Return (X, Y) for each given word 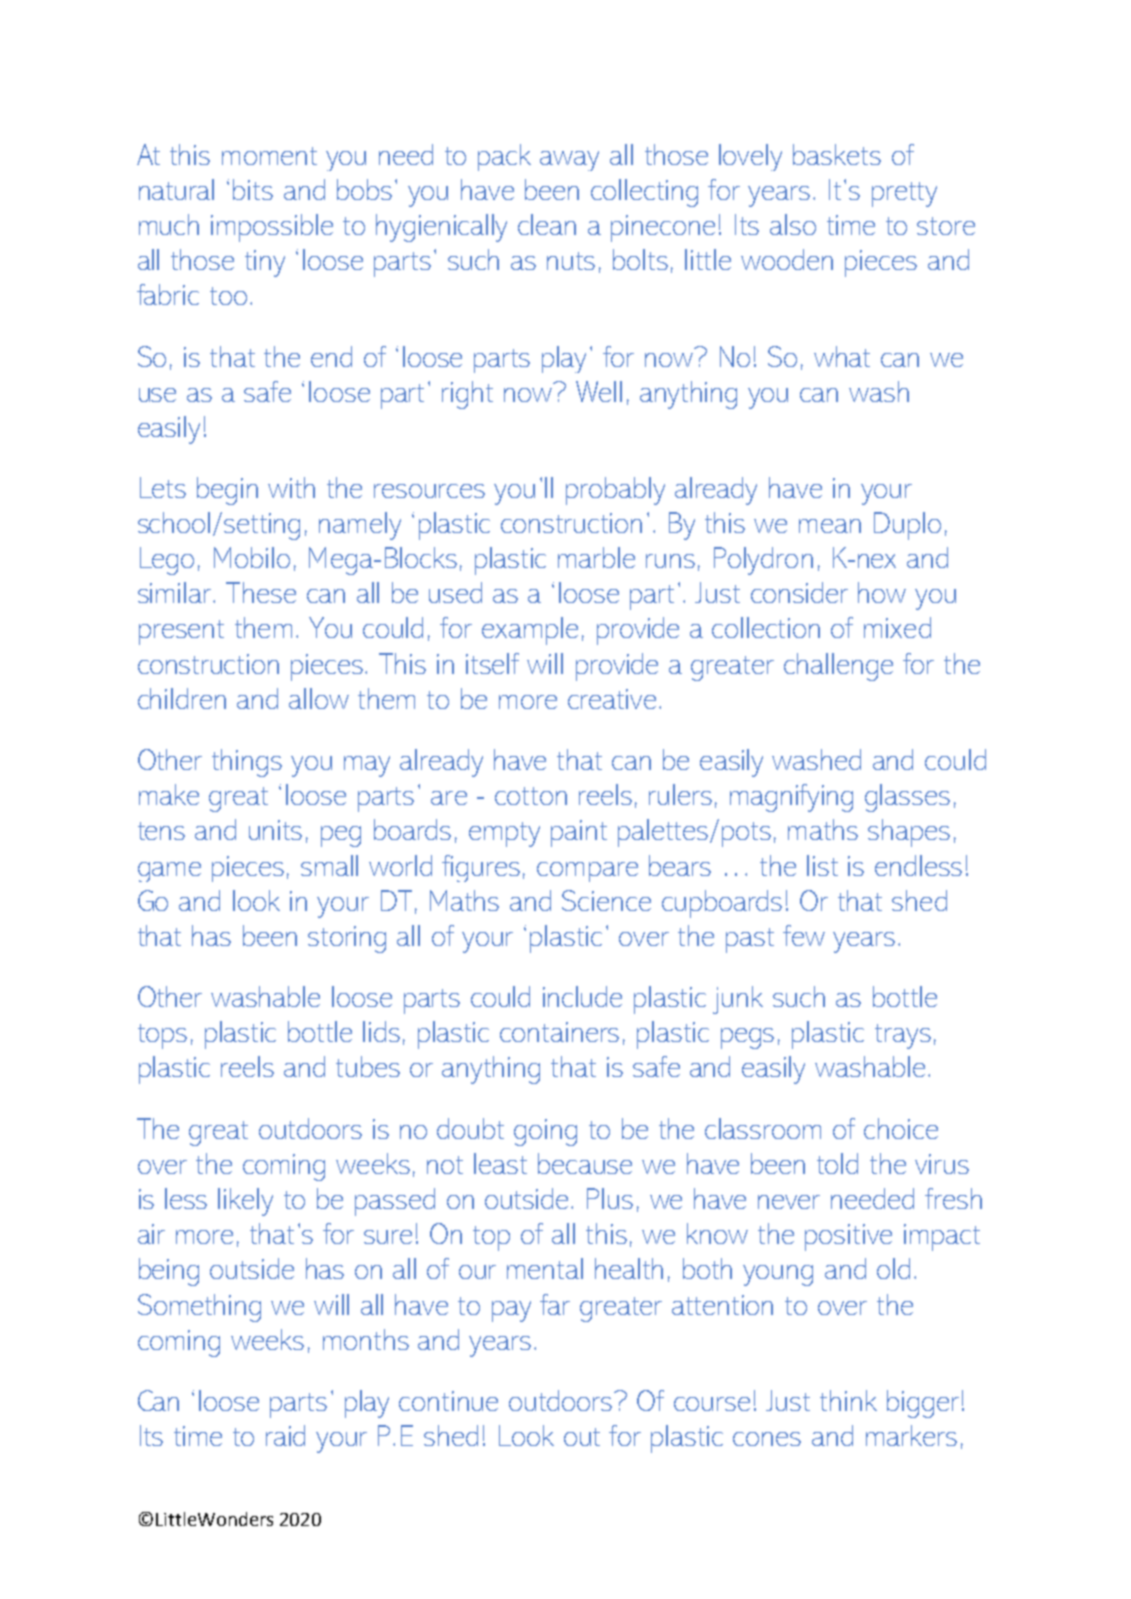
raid (285, 1435)
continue (448, 1401)
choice (901, 1128)
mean (830, 526)
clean (547, 224)
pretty (904, 194)
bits (253, 189)
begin (227, 491)
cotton (531, 796)
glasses (907, 798)
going (545, 1132)
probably (615, 491)
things (247, 763)
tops (162, 1036)
